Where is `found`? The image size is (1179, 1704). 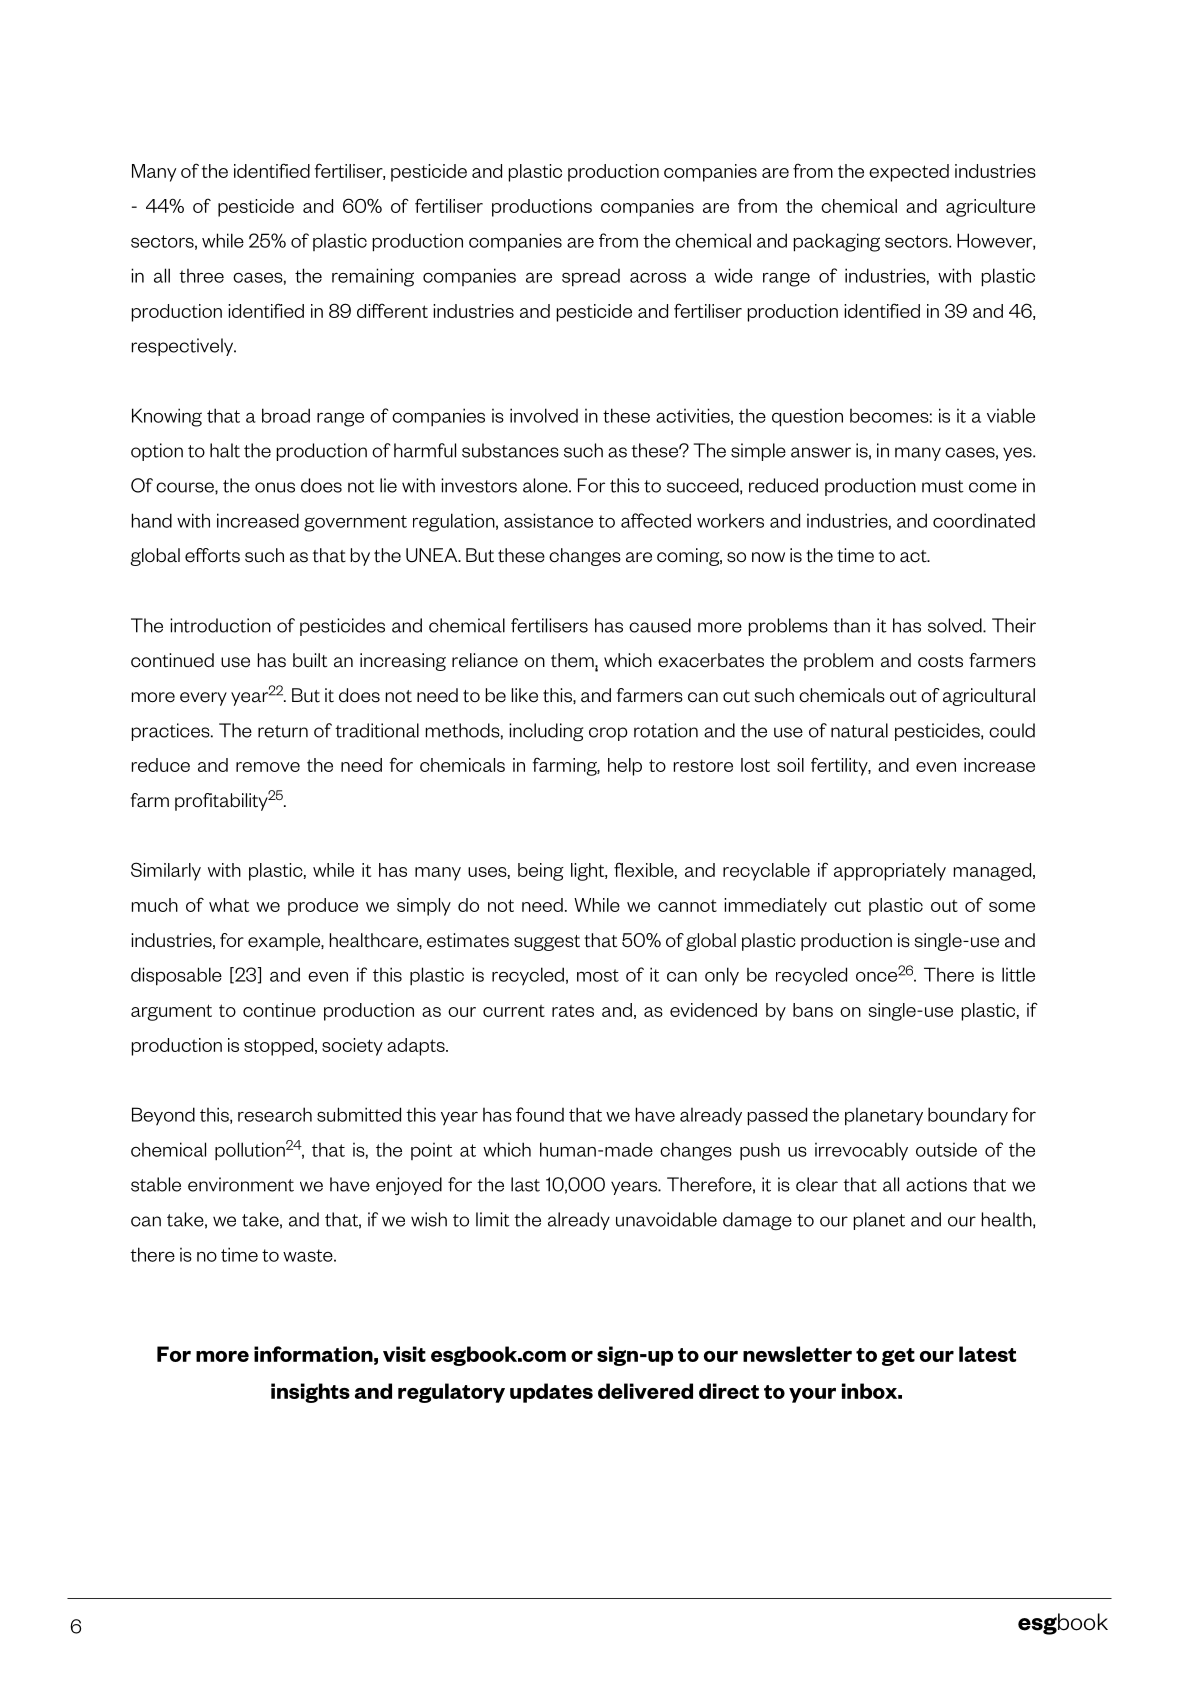 found is located at coordinates (540, 1114).
